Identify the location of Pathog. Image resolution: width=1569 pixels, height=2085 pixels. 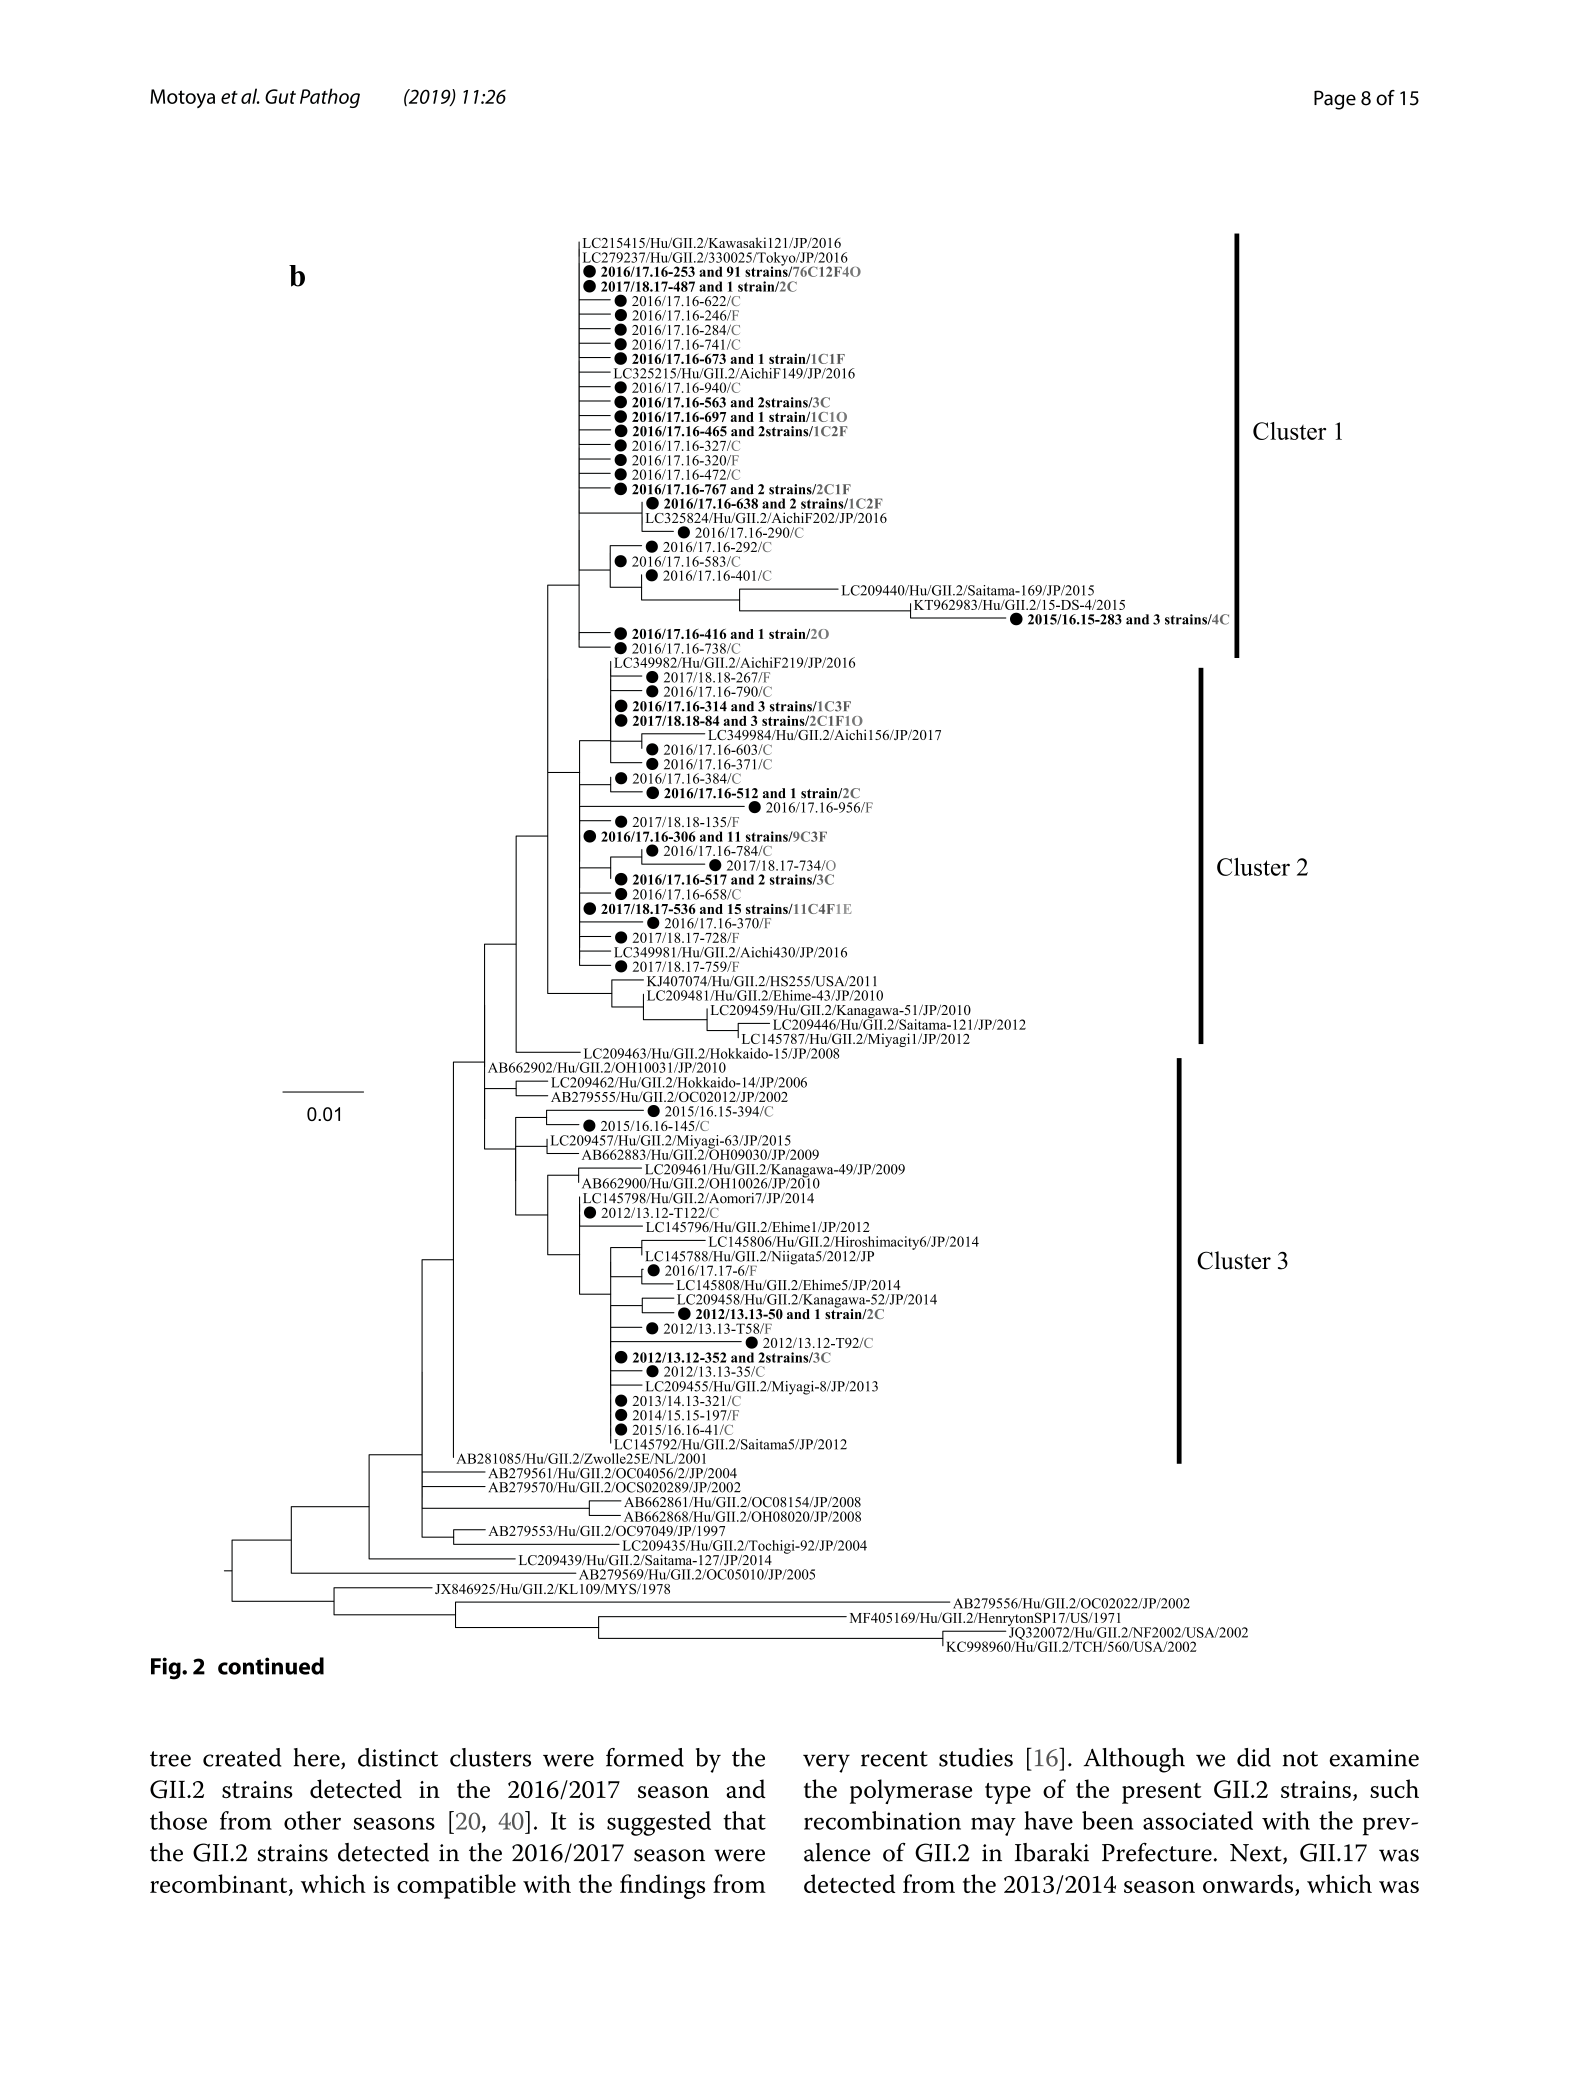
(330, 98).
